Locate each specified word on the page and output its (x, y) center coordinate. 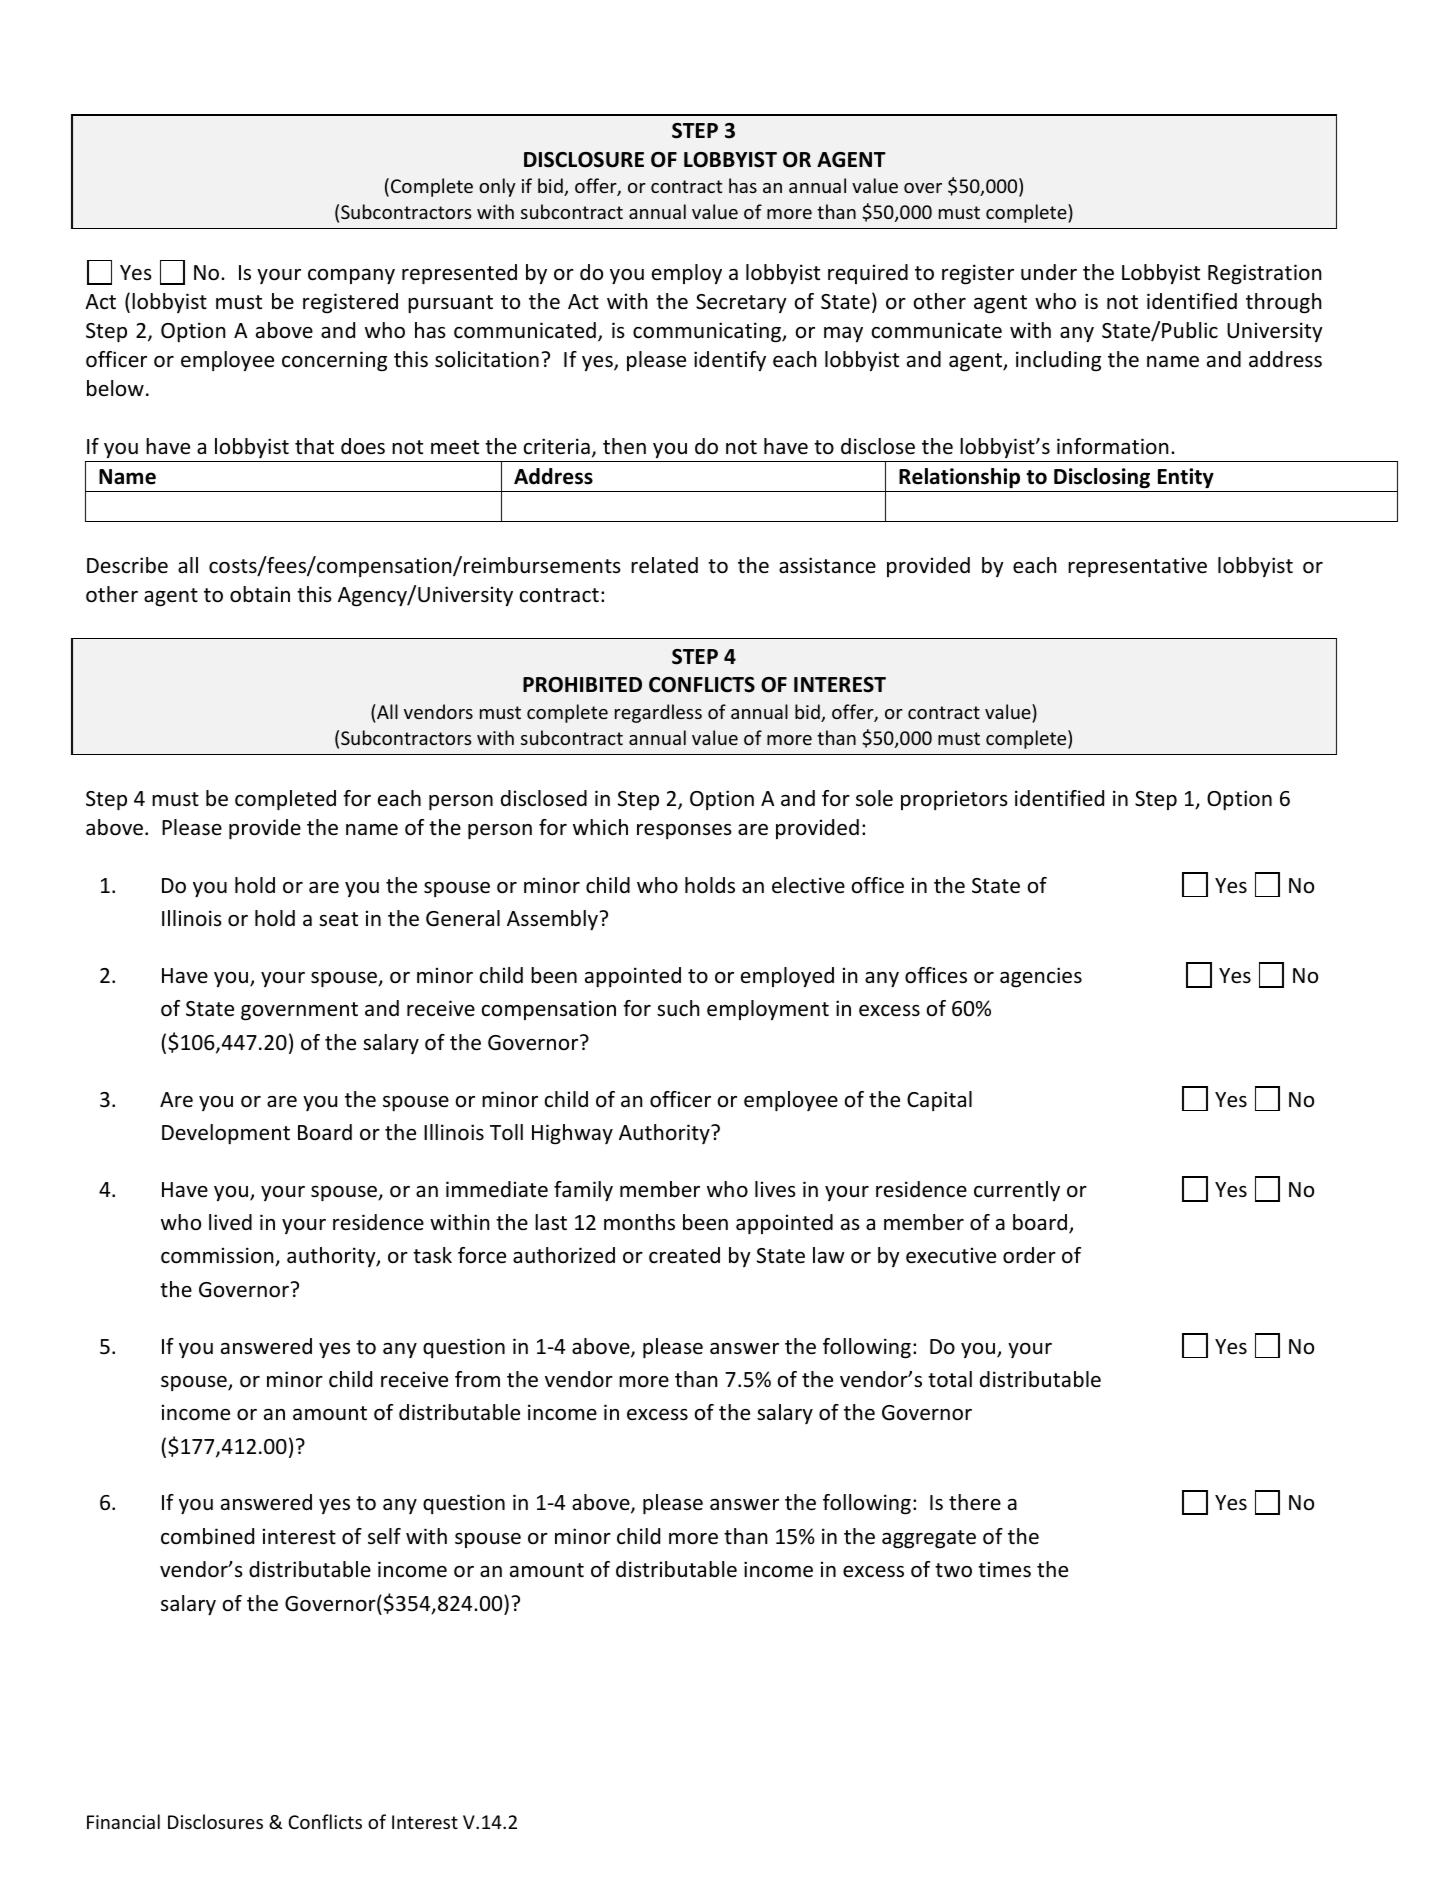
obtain (260, 594)
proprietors (954, 800)
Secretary (741, 303)
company (351, 276)
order (1029, 1255)
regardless (658, 713)
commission (218, 1256)
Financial (123, 1821)
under (1049, 272)
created (684, 1255)
